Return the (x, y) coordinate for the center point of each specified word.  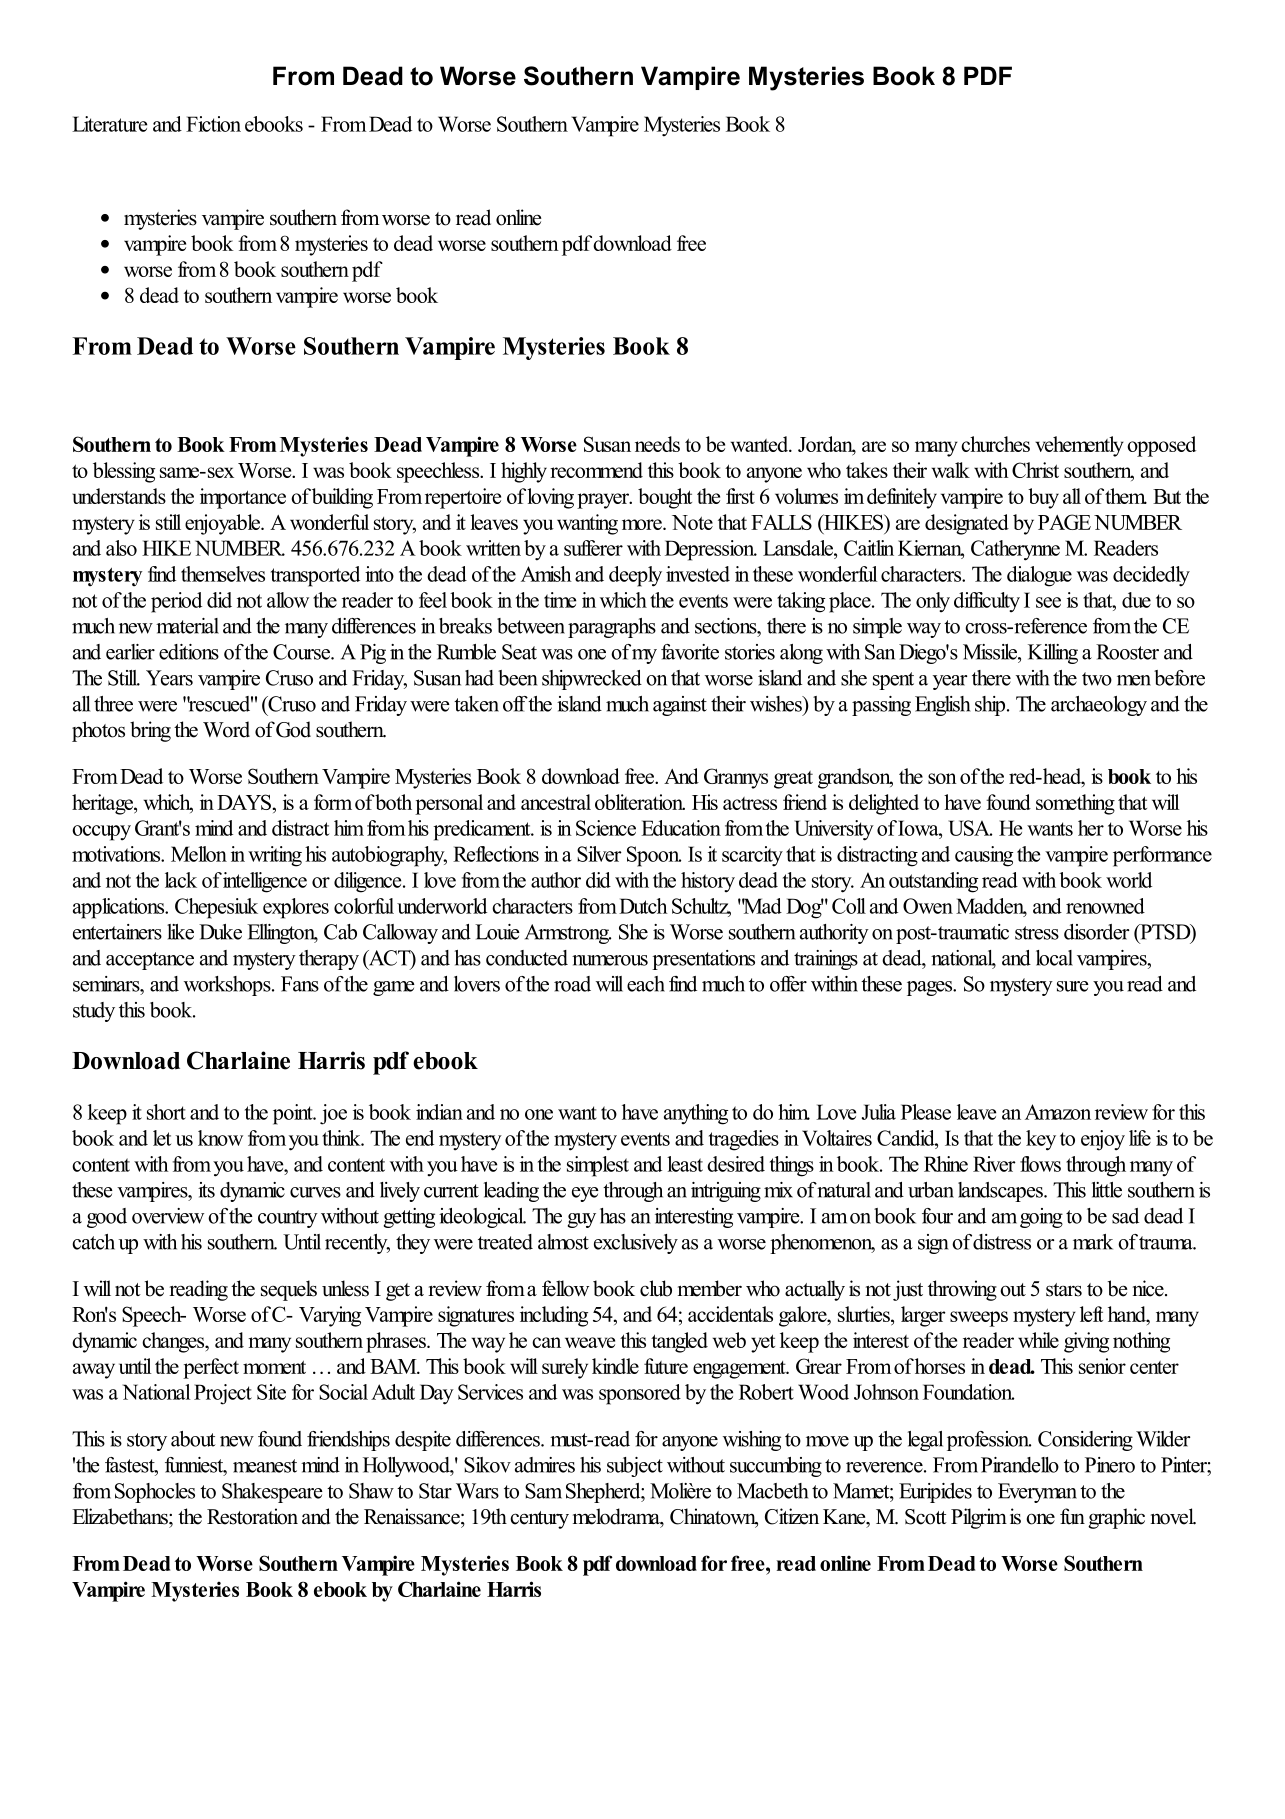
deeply (635, 576)
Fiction (213, 124)
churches (995, 444)
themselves (223, 574)
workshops (228, 986)
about (193, 1439)
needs (657, 444)
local (1054, 958)
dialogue (1039, 576)
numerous (610, 960)
